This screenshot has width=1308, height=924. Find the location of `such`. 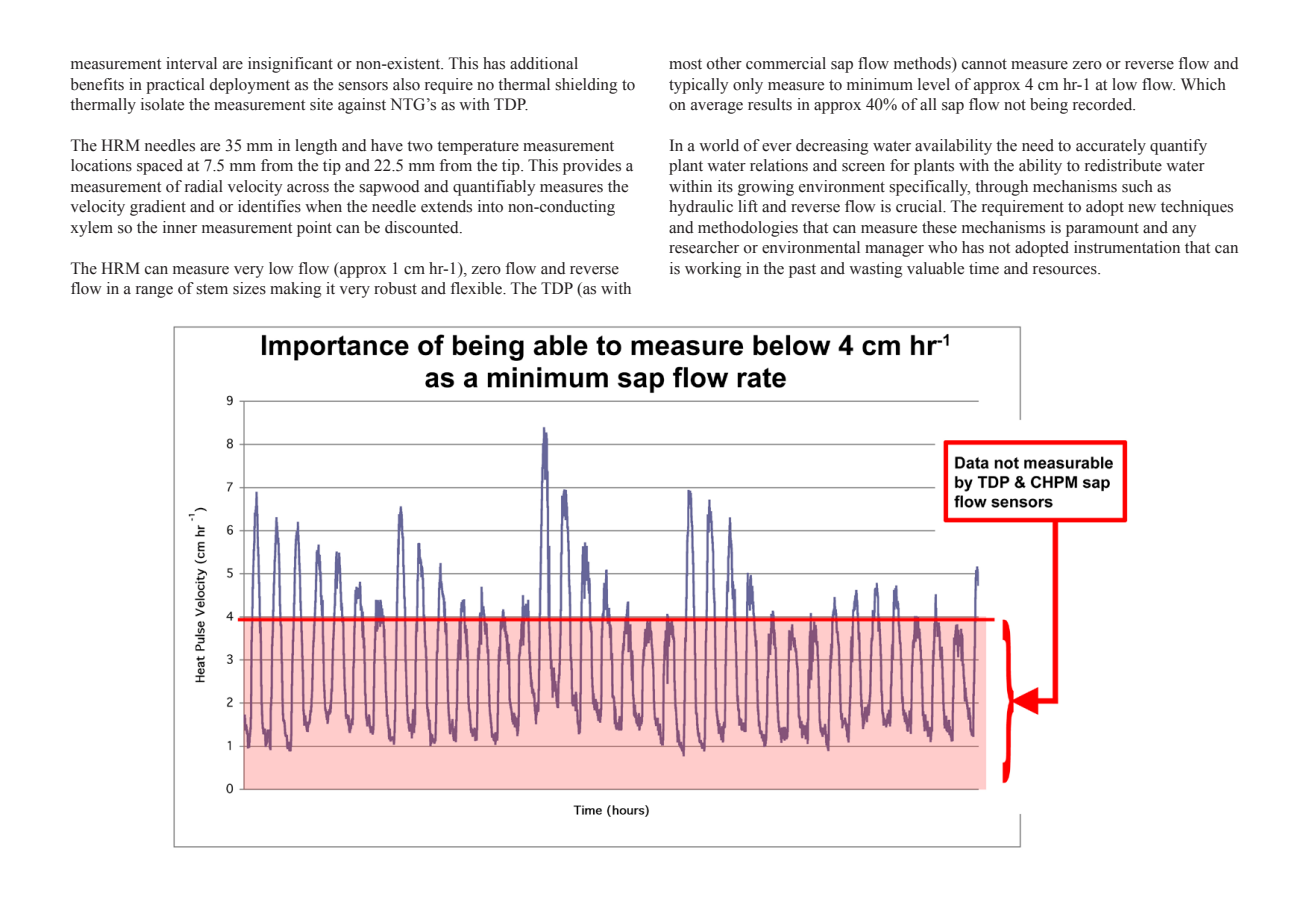

such is located at coordinates (1137, 186).
